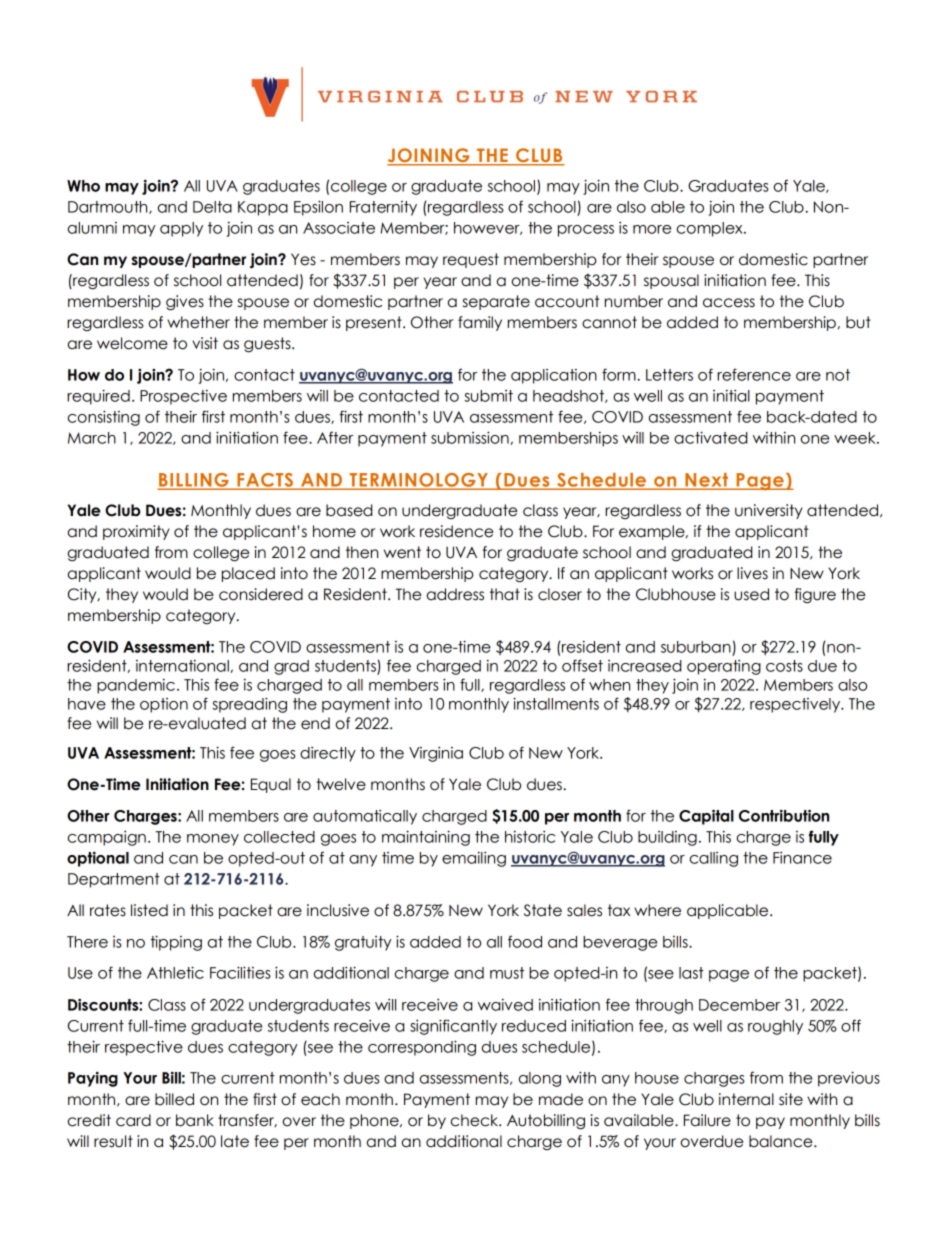 The width and height of the page is (952, 1233). I want to click on proximity, so click(136, 532).
